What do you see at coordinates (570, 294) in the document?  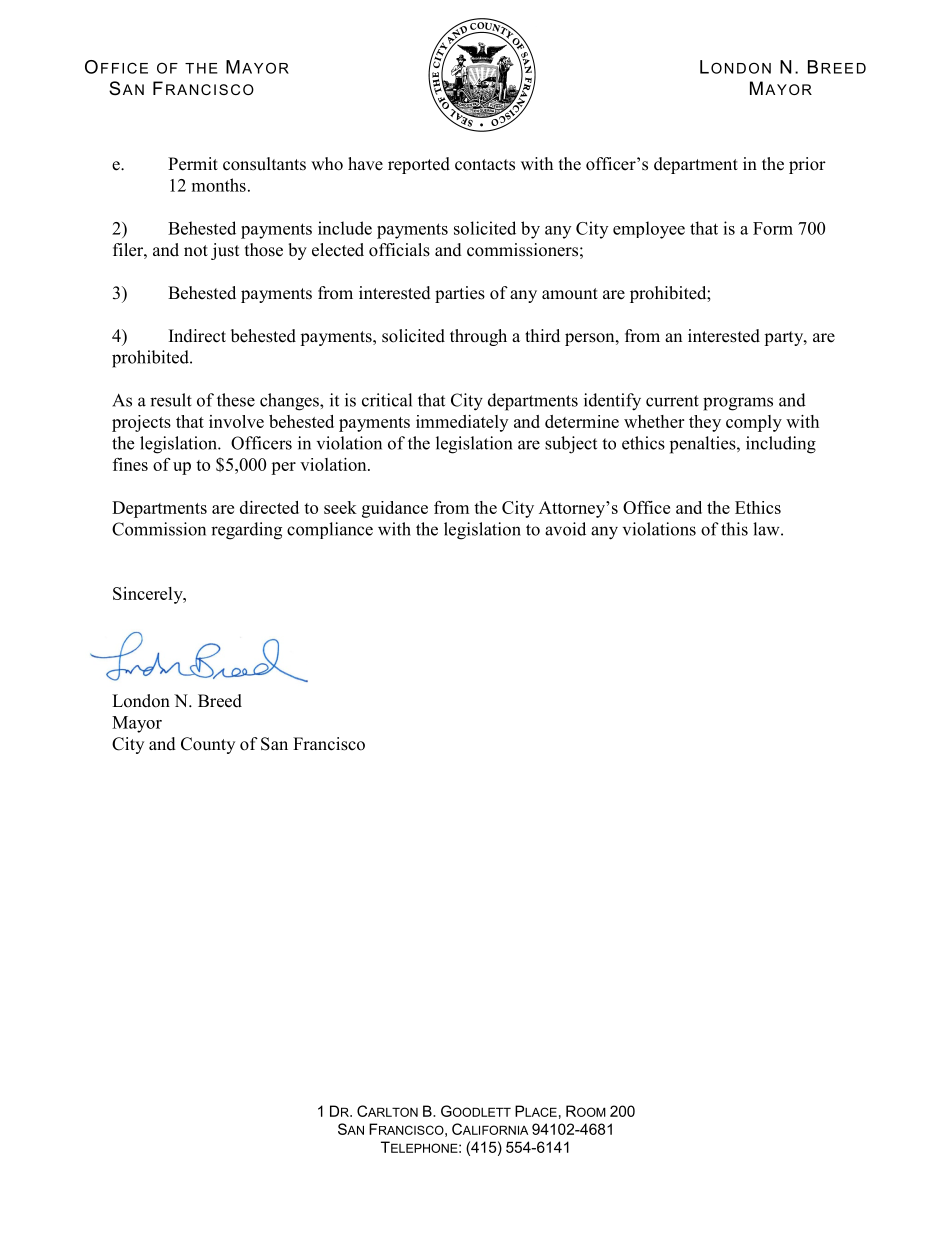 I see `amount` at bounding box center [570, 294].
